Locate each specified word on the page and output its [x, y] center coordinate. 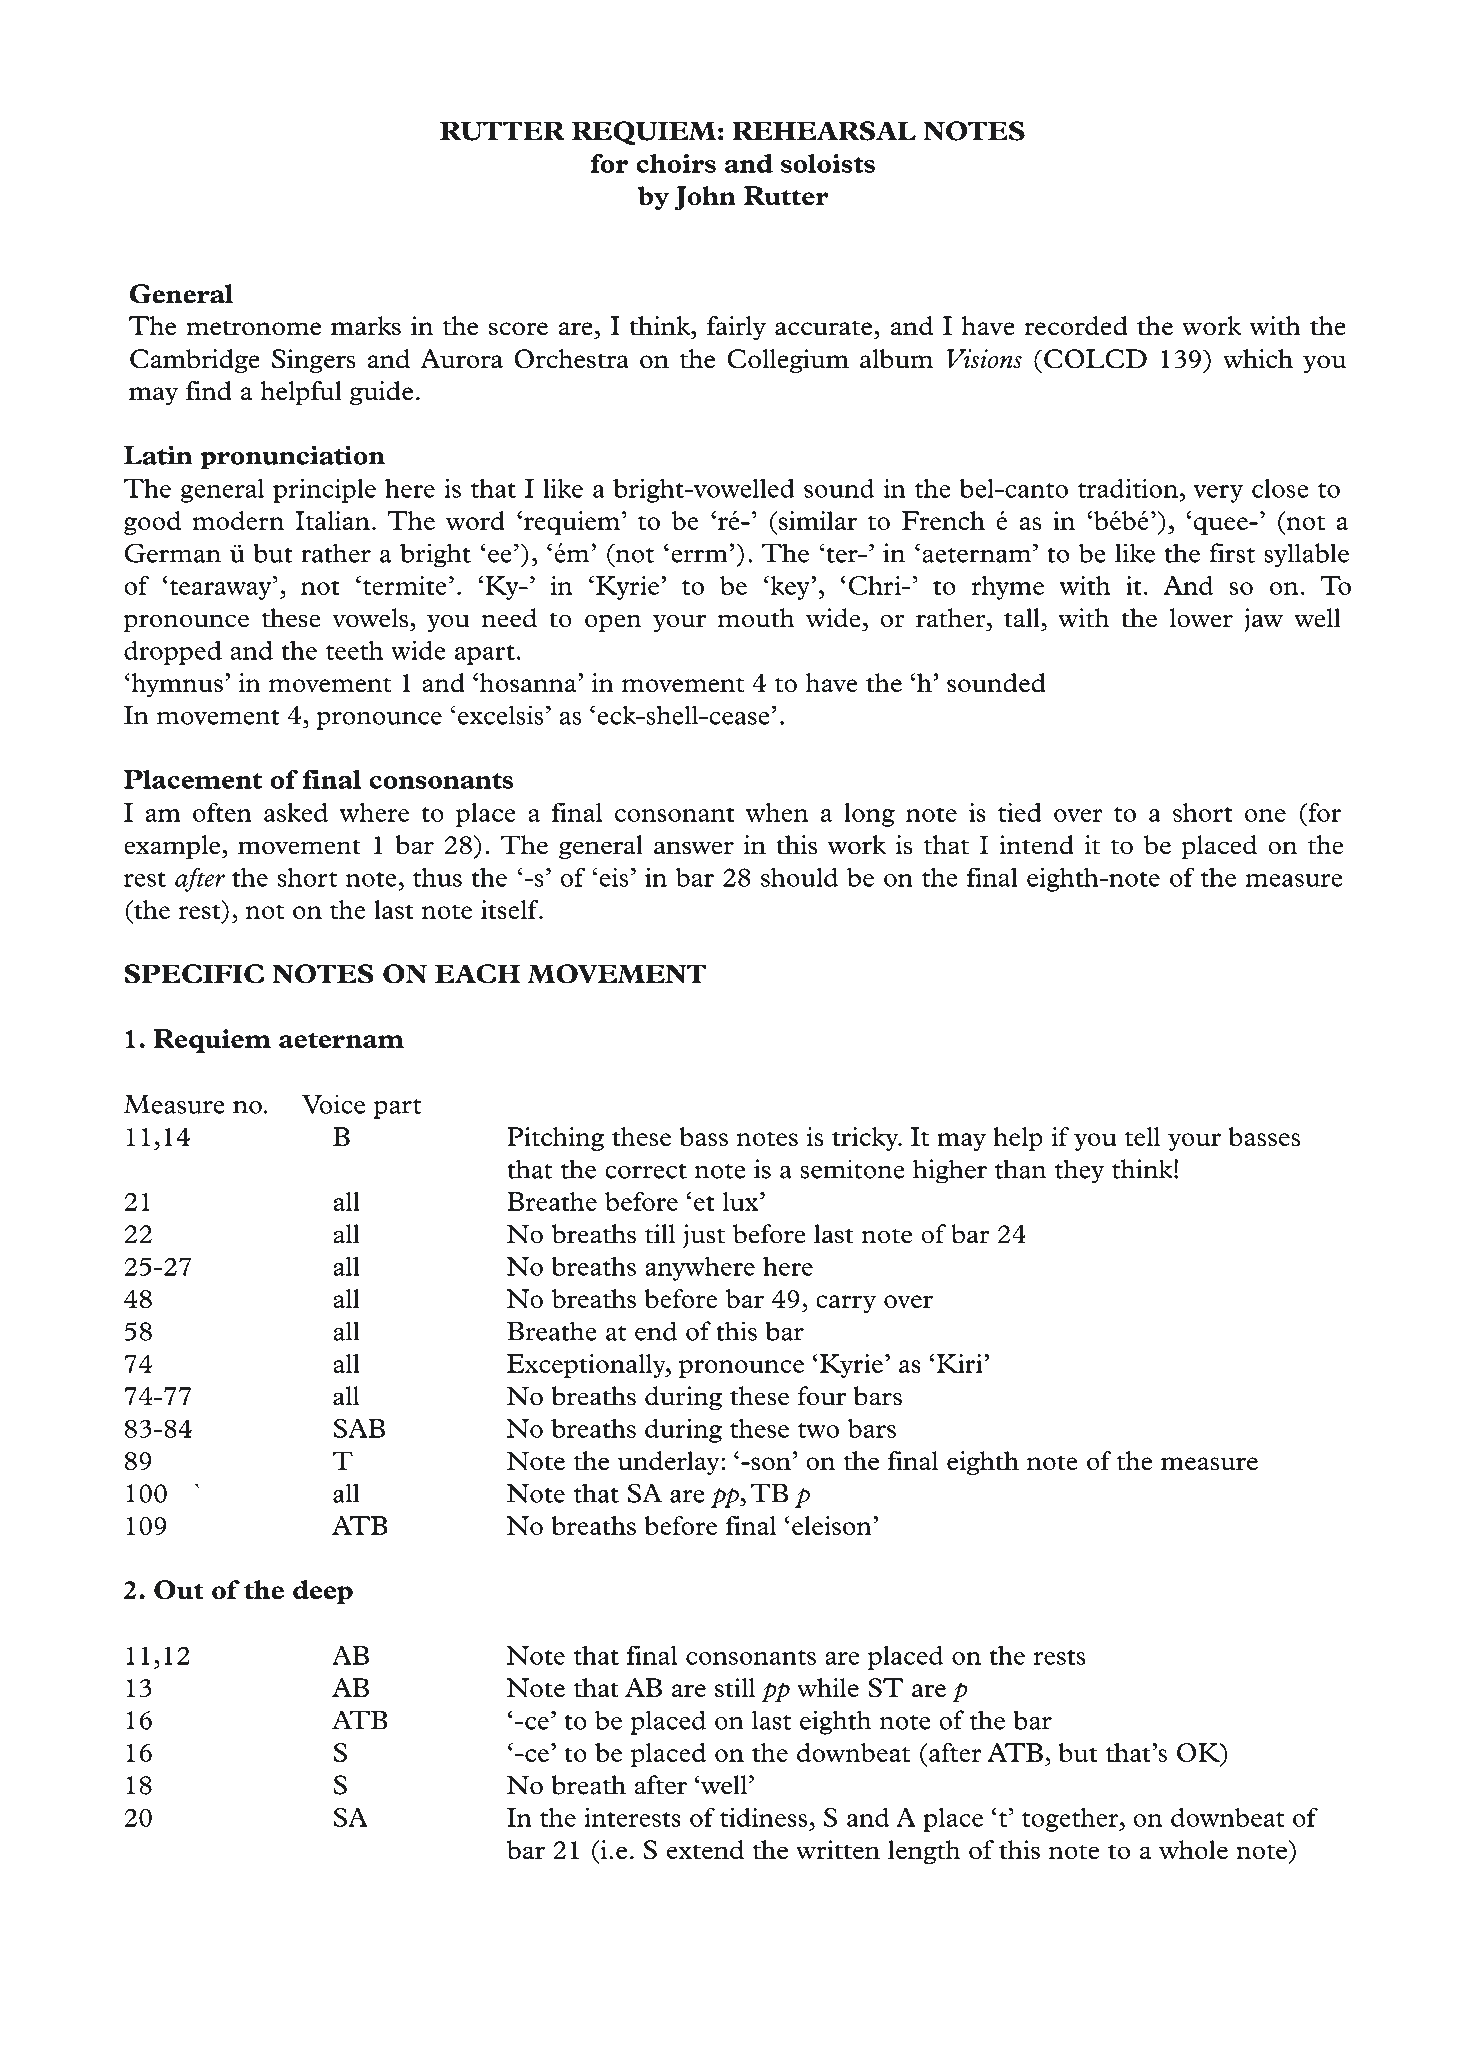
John [705, 198]
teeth [354, 650]
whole [1193, 1850]
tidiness [763, 1817]
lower [1201, 618]
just [704, 1236]
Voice [333, 1104]
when [777, 812]
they [1079, 1171]
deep [323, 1592]
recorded [1076, 326]
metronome [253, 328]
